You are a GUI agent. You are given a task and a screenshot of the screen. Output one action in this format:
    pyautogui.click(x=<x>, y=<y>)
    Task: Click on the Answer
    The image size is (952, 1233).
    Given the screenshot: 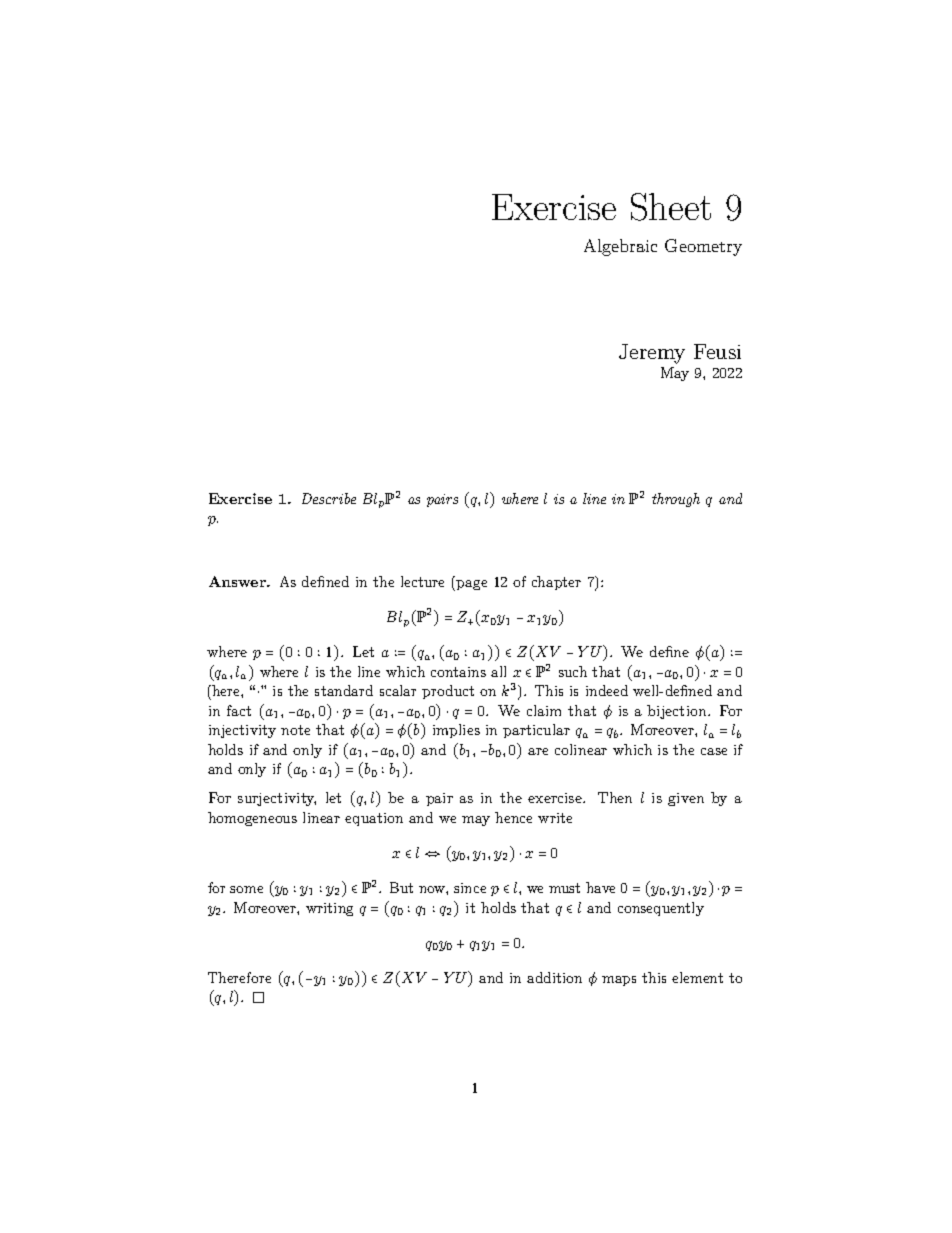 What is the action you would take?
    pyautogui.click(x=238, y=581)
